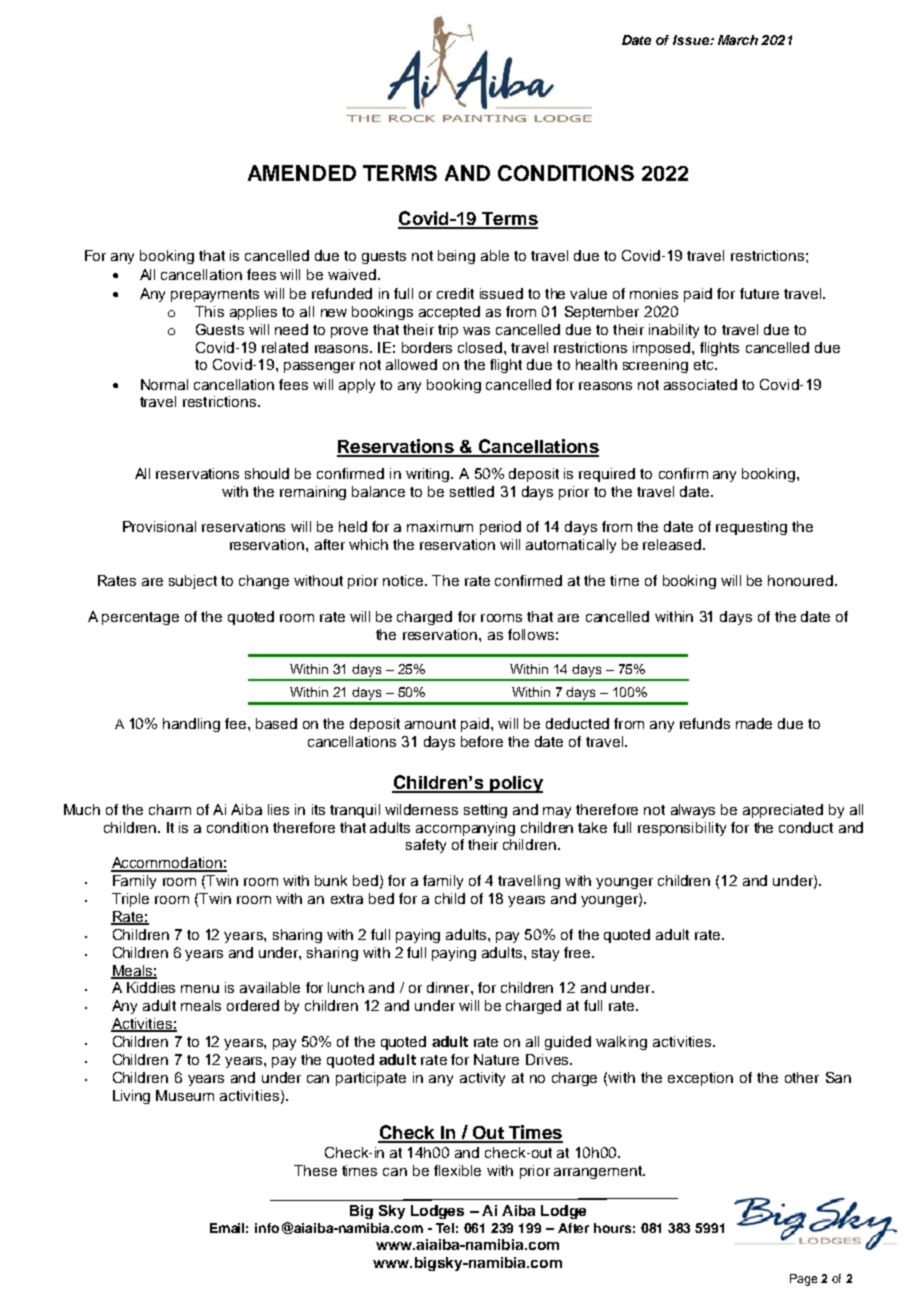 The width and height of the page is (924, 1308). I want to click on Provisional, so click(159, 526).
